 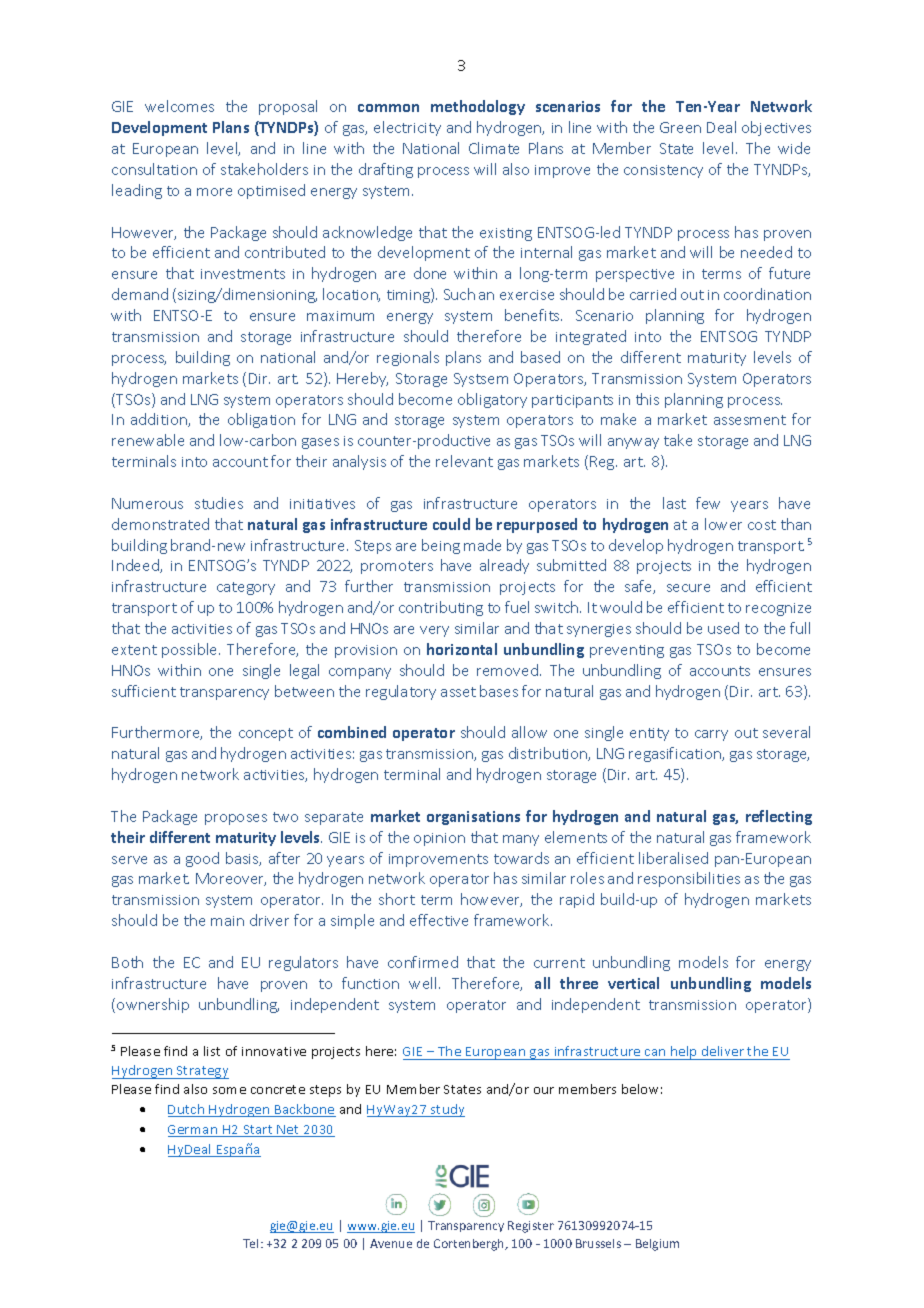 What do you see at coordinates (689, 879) in the document?
I see `responsibilities` at bounding box center [689, 879].
